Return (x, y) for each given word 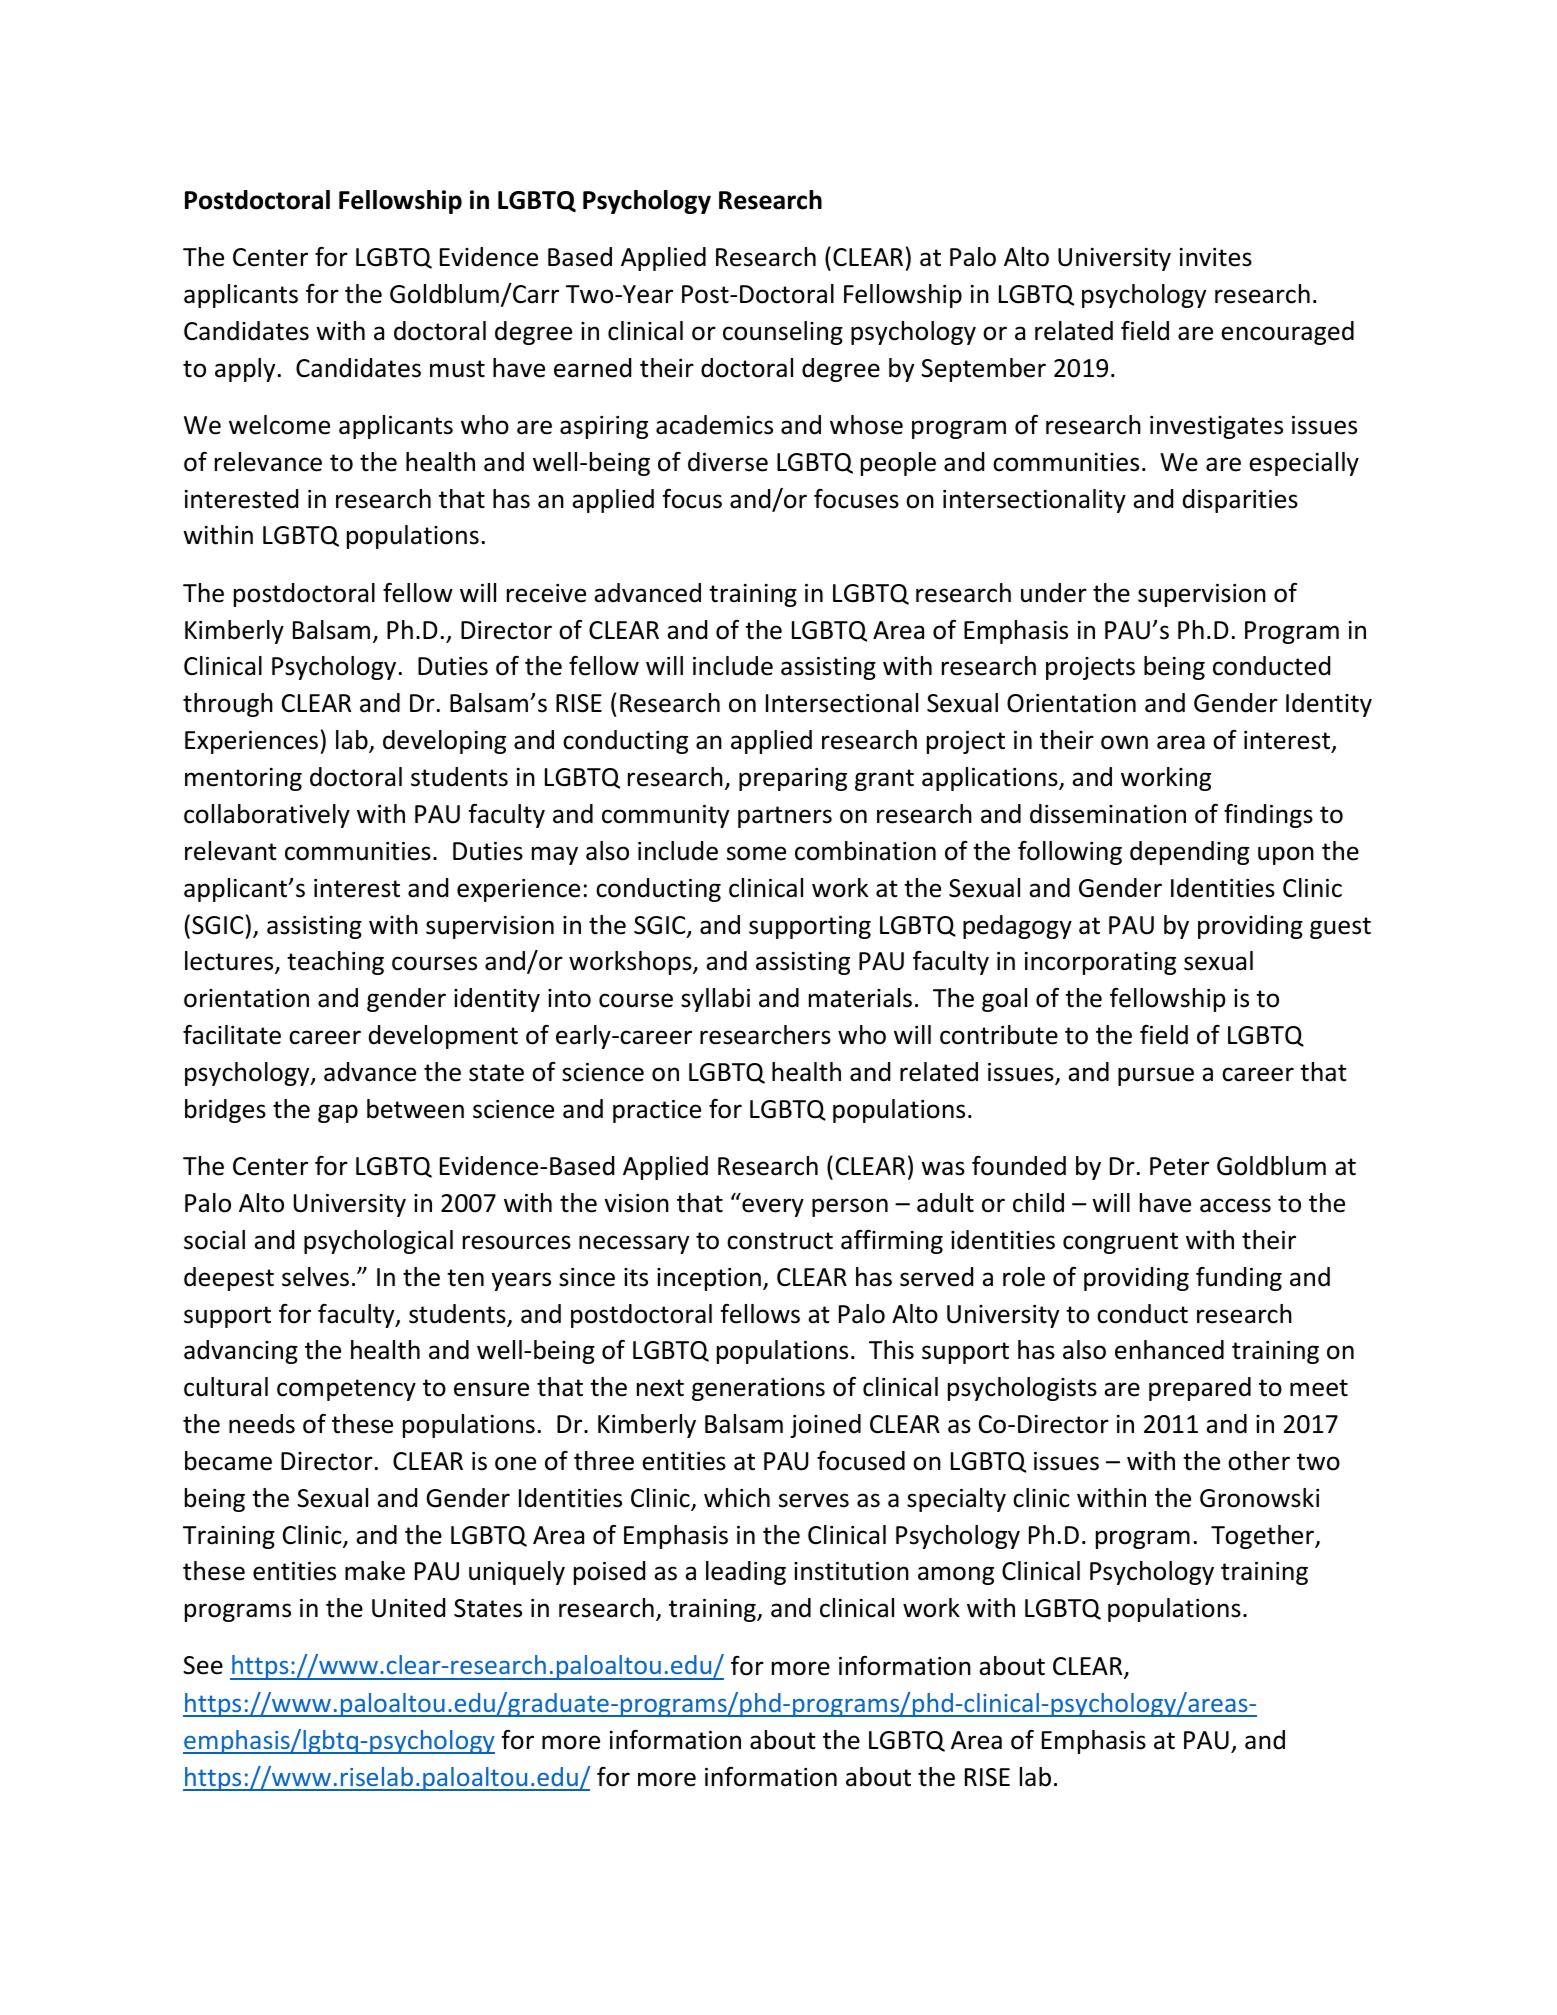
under (1054, 593)
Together (1264, 1537)
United (408, 1608)
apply (245, 370)
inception (709, 1279)
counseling (783, 333)
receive (546, 593)
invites (1216, 257)
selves (315, 1277)
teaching (335, 963)
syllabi (715, 1000)
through (228, 705)
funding (1239, 1279)
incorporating (1100, 963)
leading (746, 1573)
